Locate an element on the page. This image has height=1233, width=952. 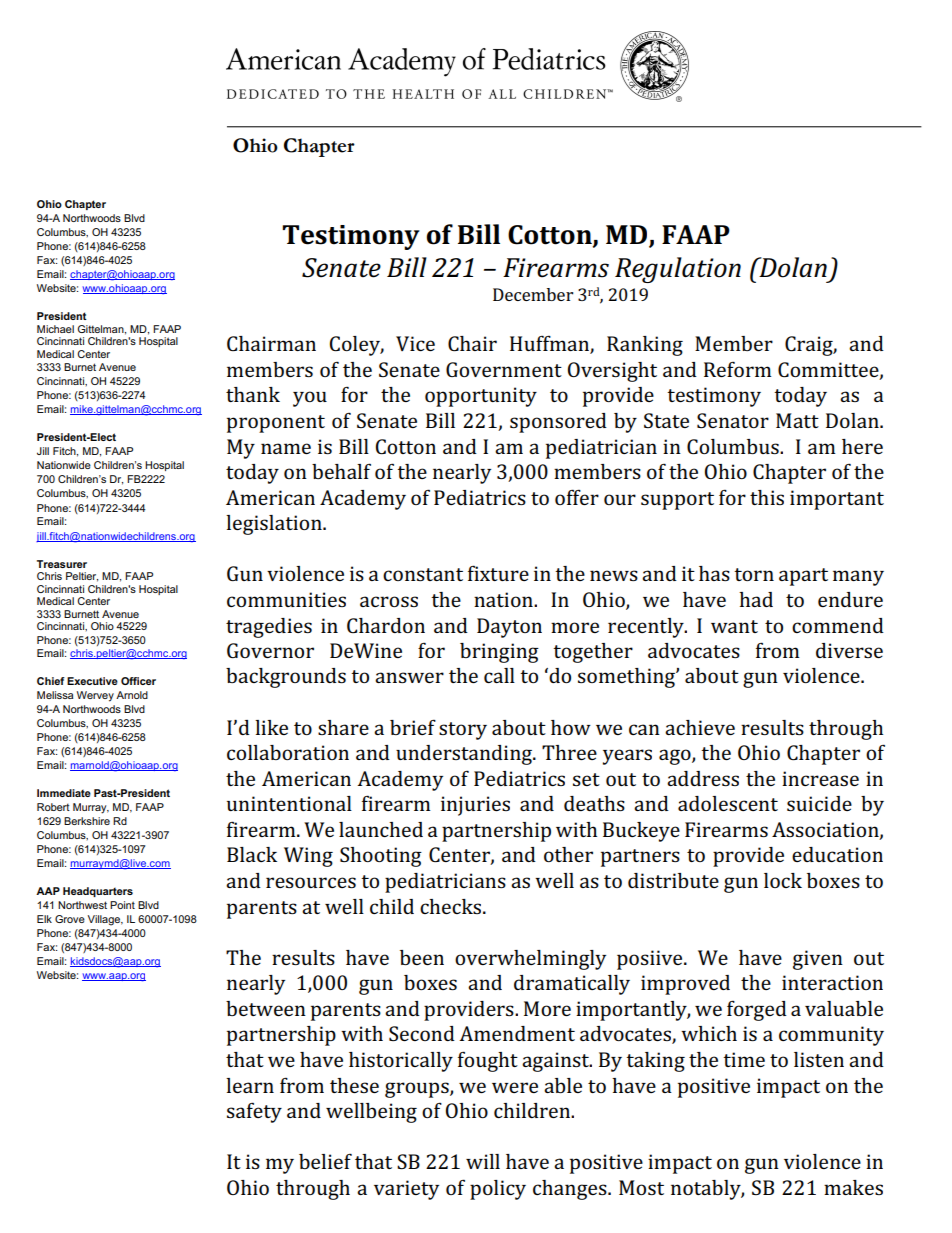
makes is located at coordinates (853, 1187).
